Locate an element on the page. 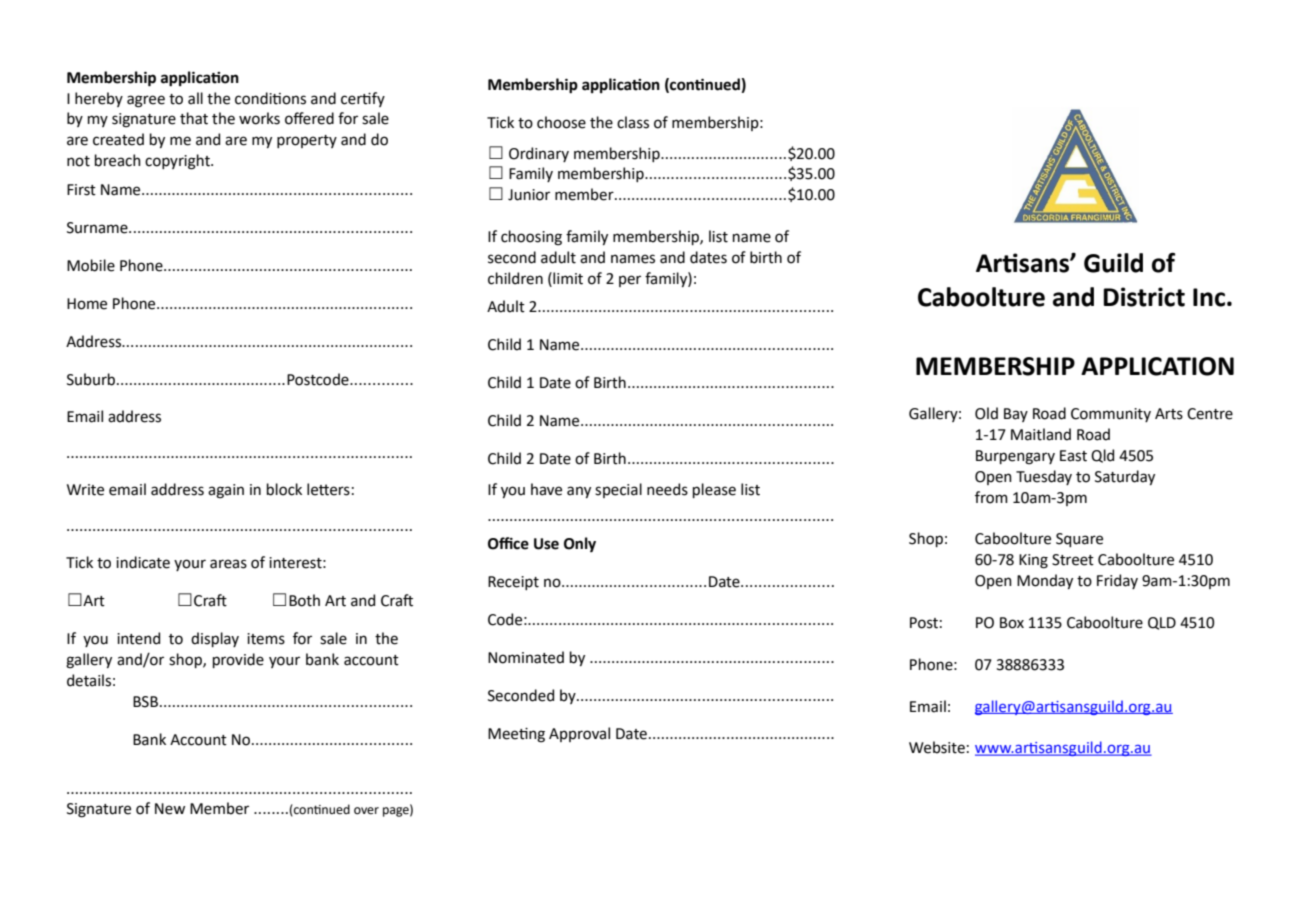 The height and width of the image is (924, 1308). District is located at coordinates (1144, 297).
